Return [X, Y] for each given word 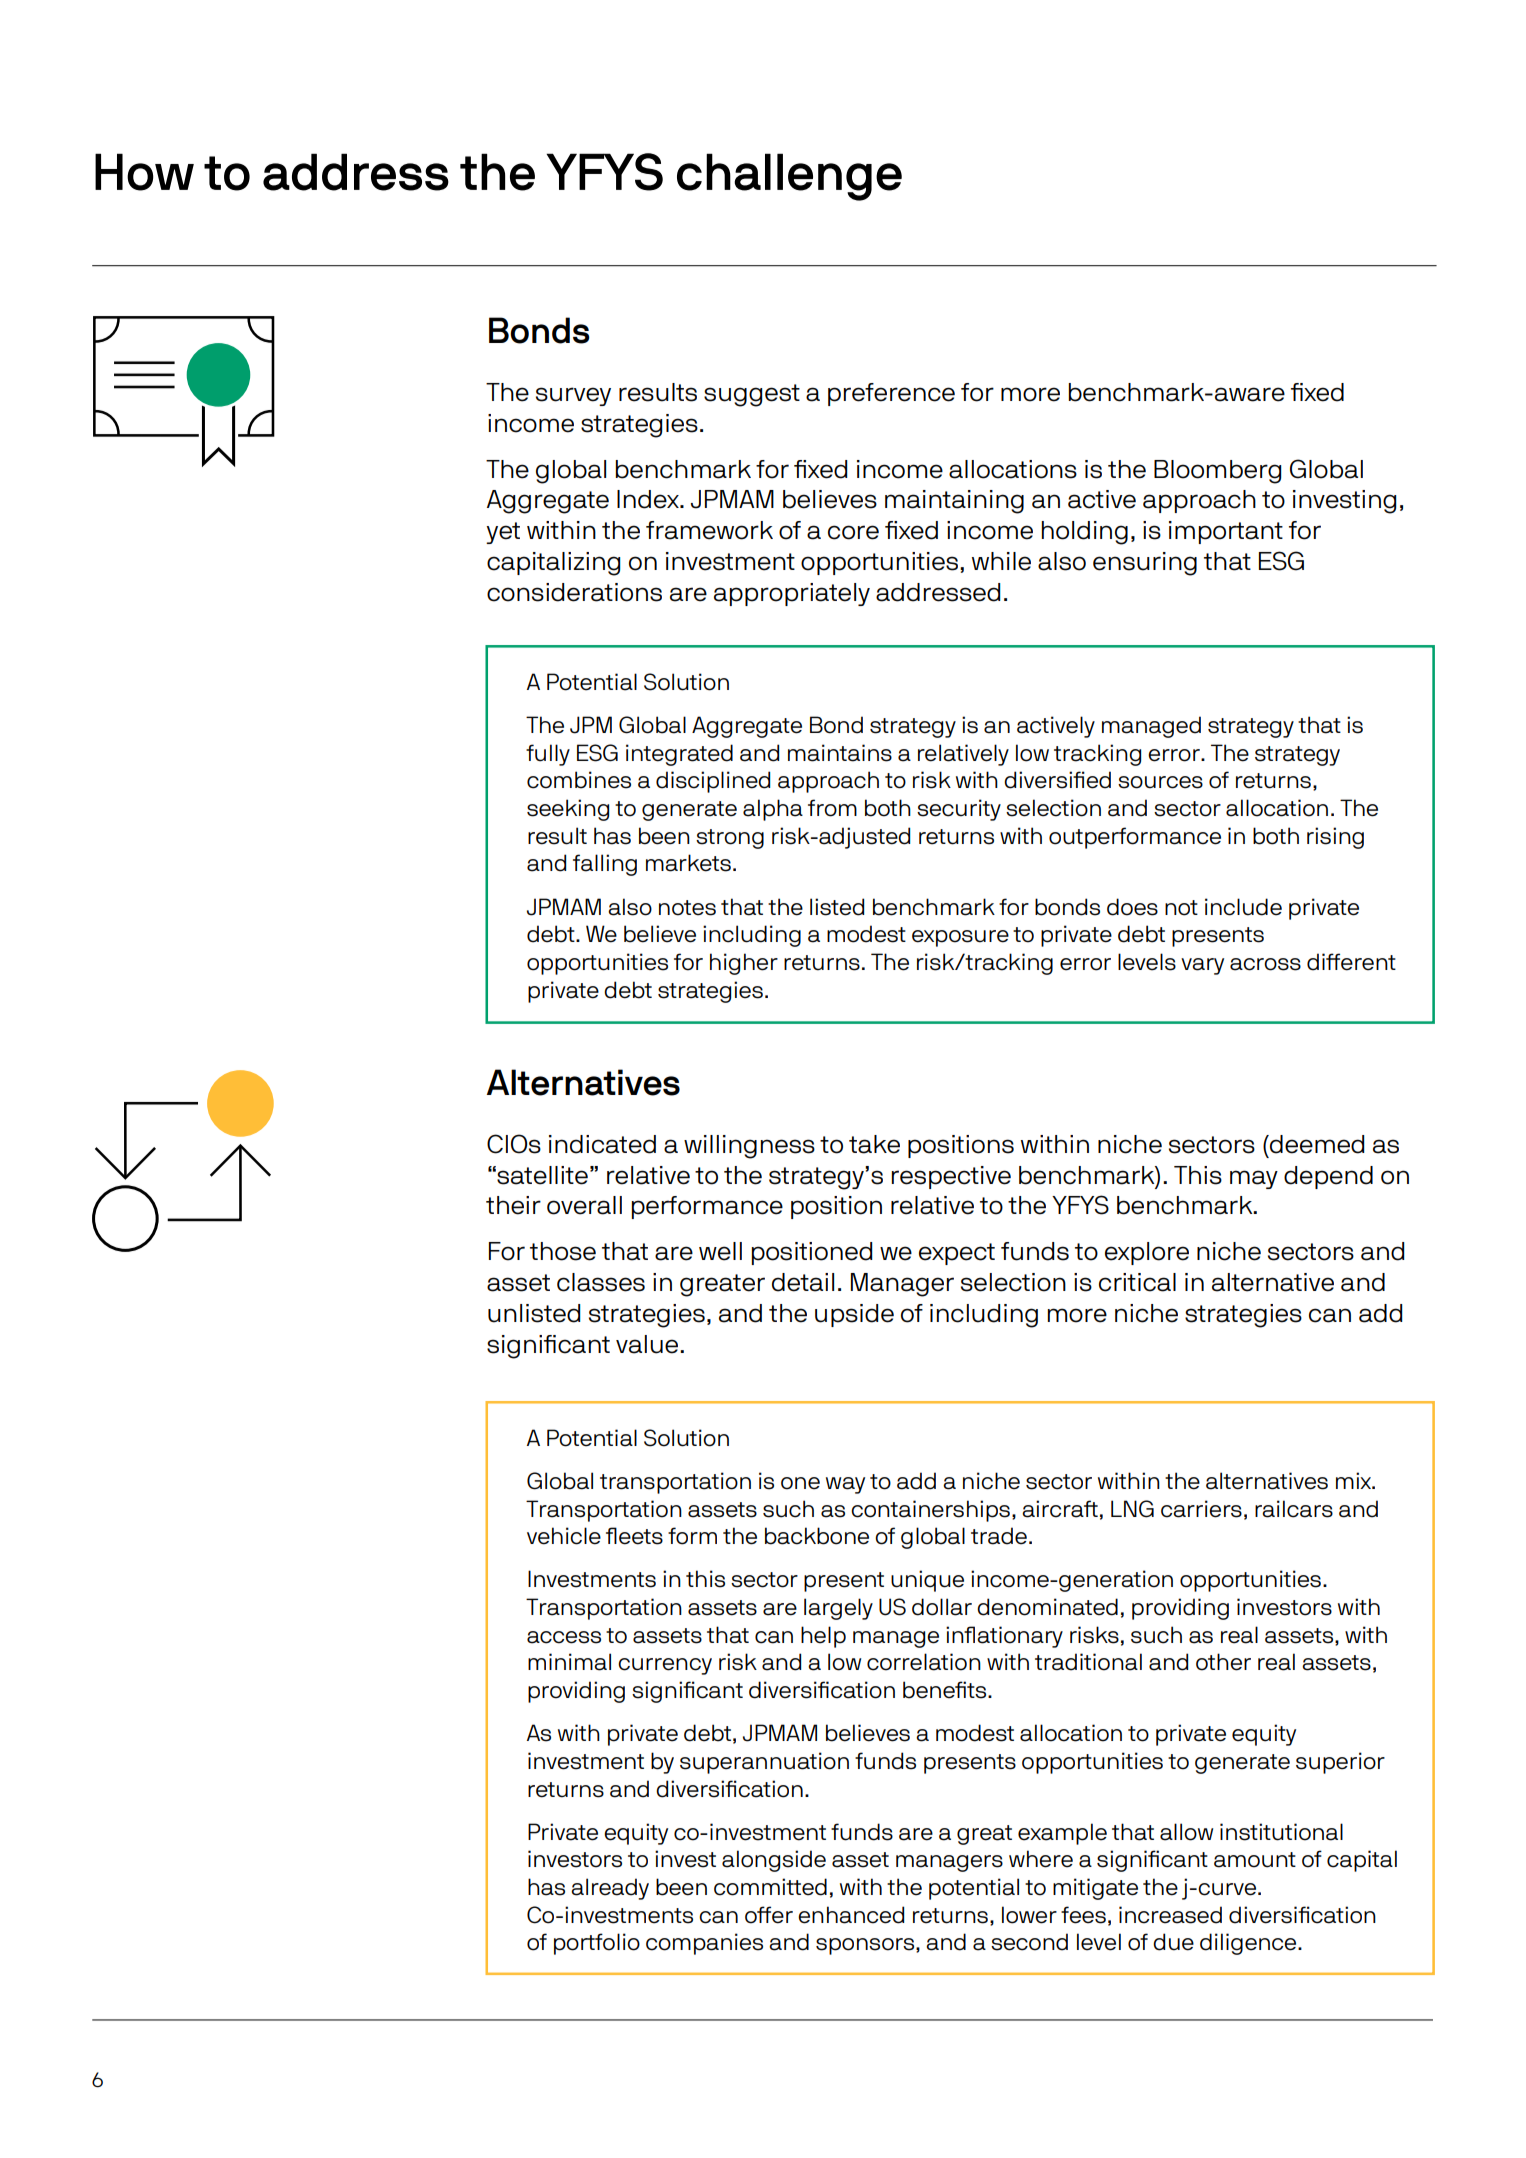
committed [770, 1887]
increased [1170, 1915]
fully [548, 755]
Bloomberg [1217, 472]
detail [803, 1282]
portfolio [597, 1944]
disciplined [713, 782]
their [513, 1205]
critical [1137, 1282]
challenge [789, 177]
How [144, 172]
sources [1160, 782]
